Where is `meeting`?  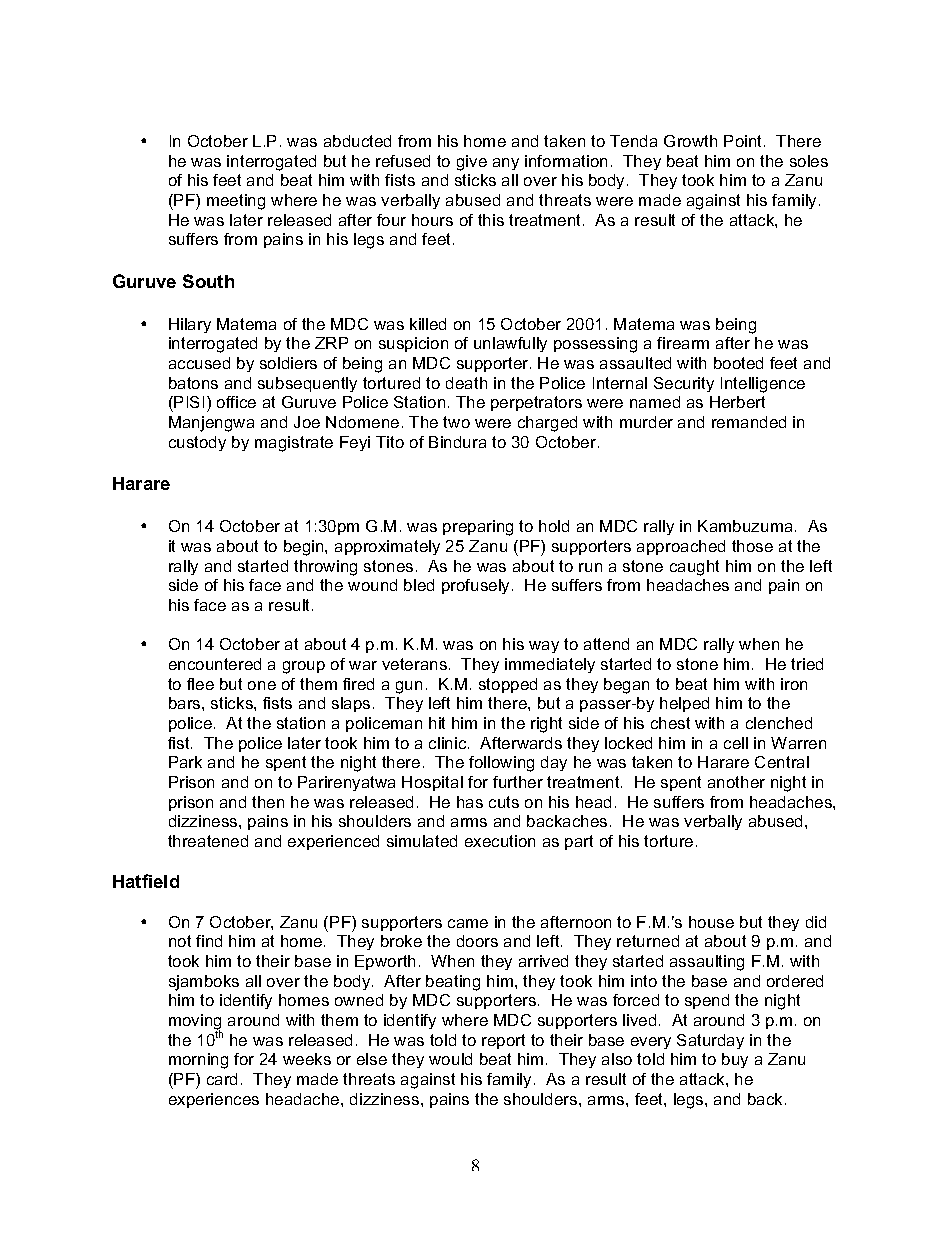 meeting is located at coordinates (236, 202).
